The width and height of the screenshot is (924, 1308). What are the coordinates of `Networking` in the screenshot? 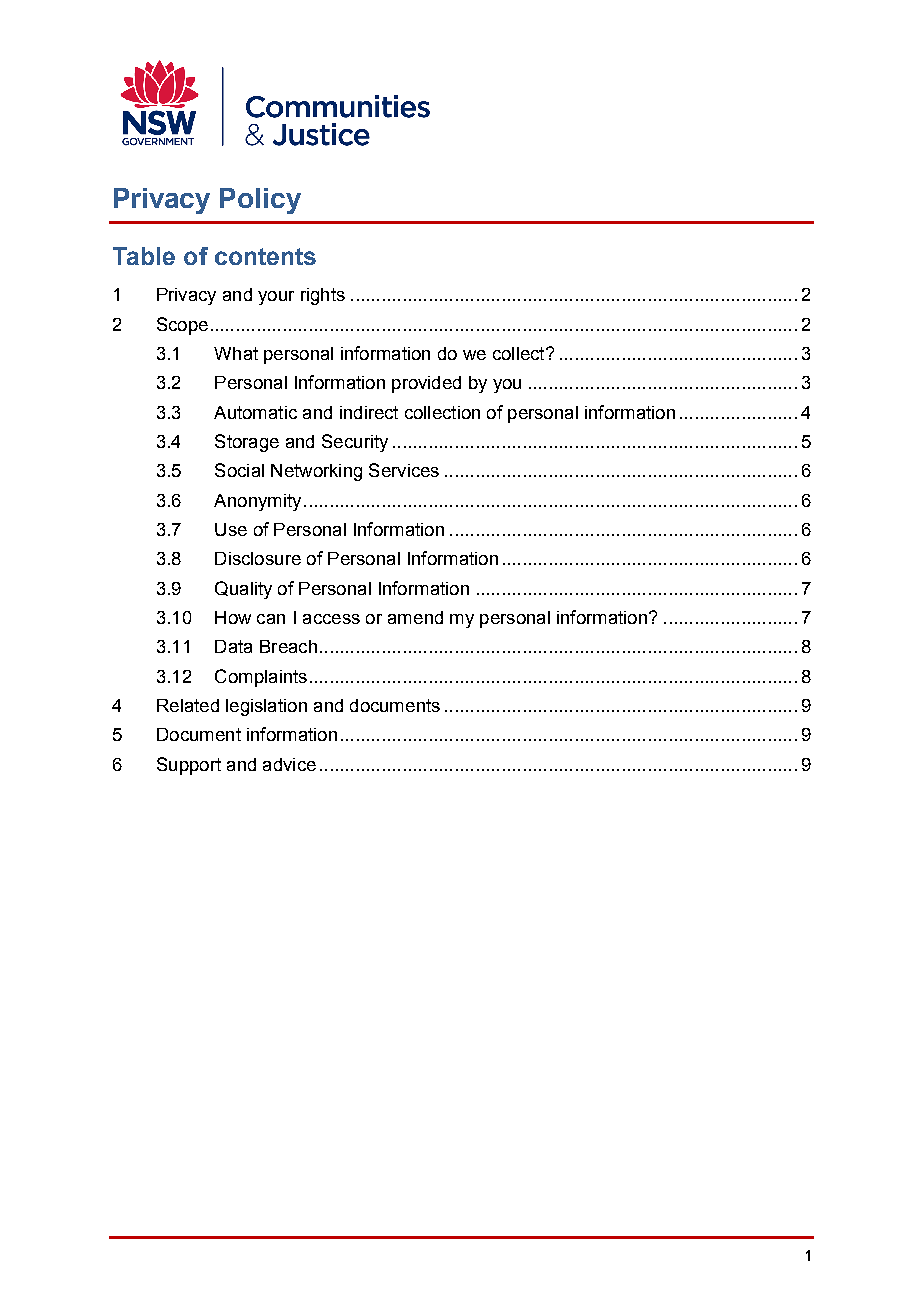 It's located at (316, 472).
